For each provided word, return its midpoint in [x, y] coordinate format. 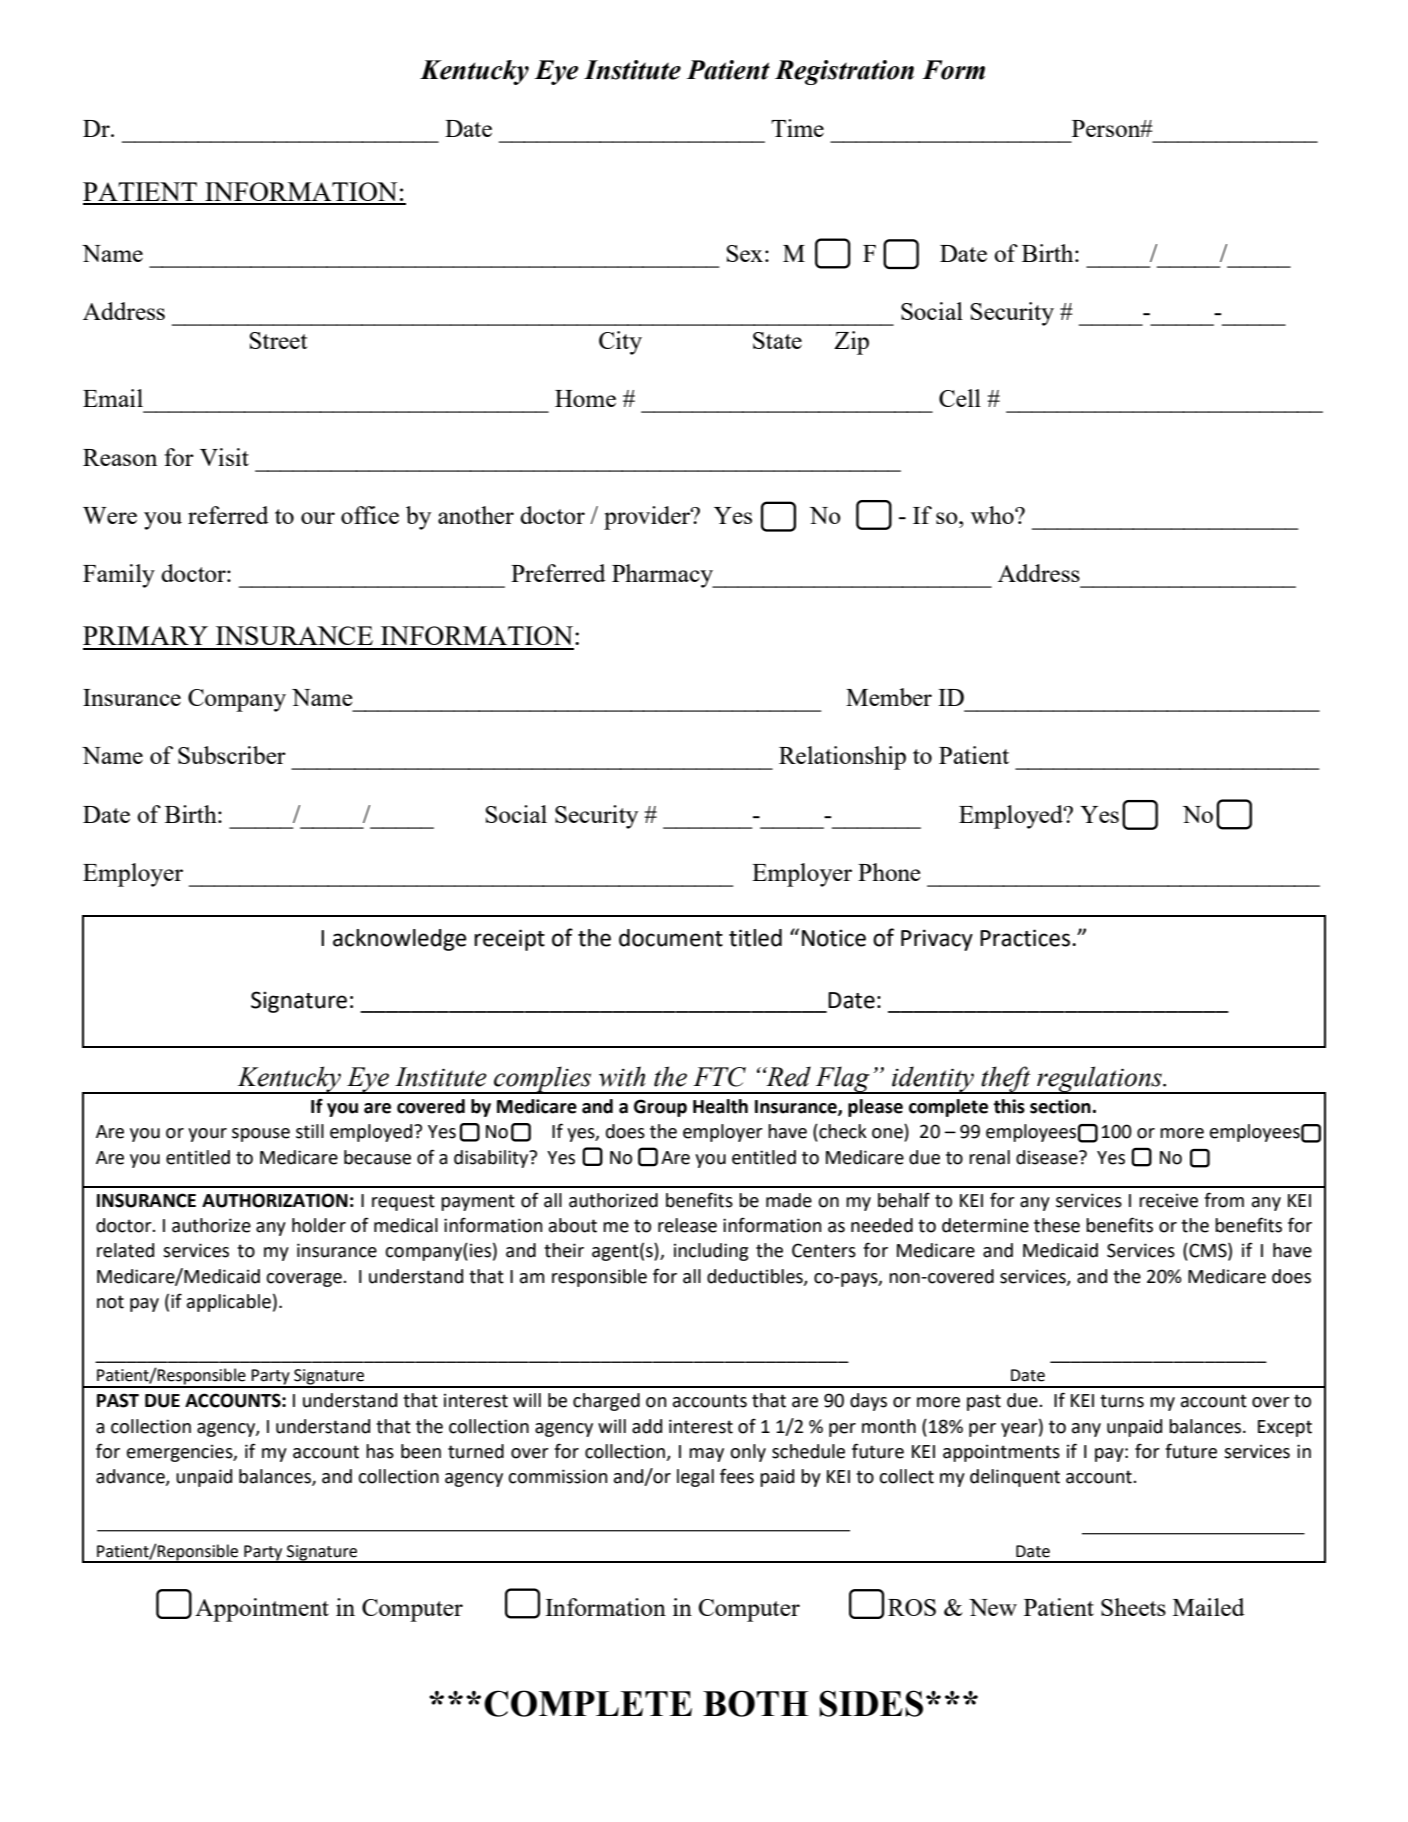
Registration [844, 72]
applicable [229, 1303]
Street [278, 340]
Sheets [1133, 1607]
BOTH [755, 1703]
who [993, 515]
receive [1168, 1200]
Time [797, 128]
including [711, 1252]
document [671, 938]
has [380, 1451]
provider [648, 518]
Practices [1026, 938]
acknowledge [400, 940]
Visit [224, 457]
